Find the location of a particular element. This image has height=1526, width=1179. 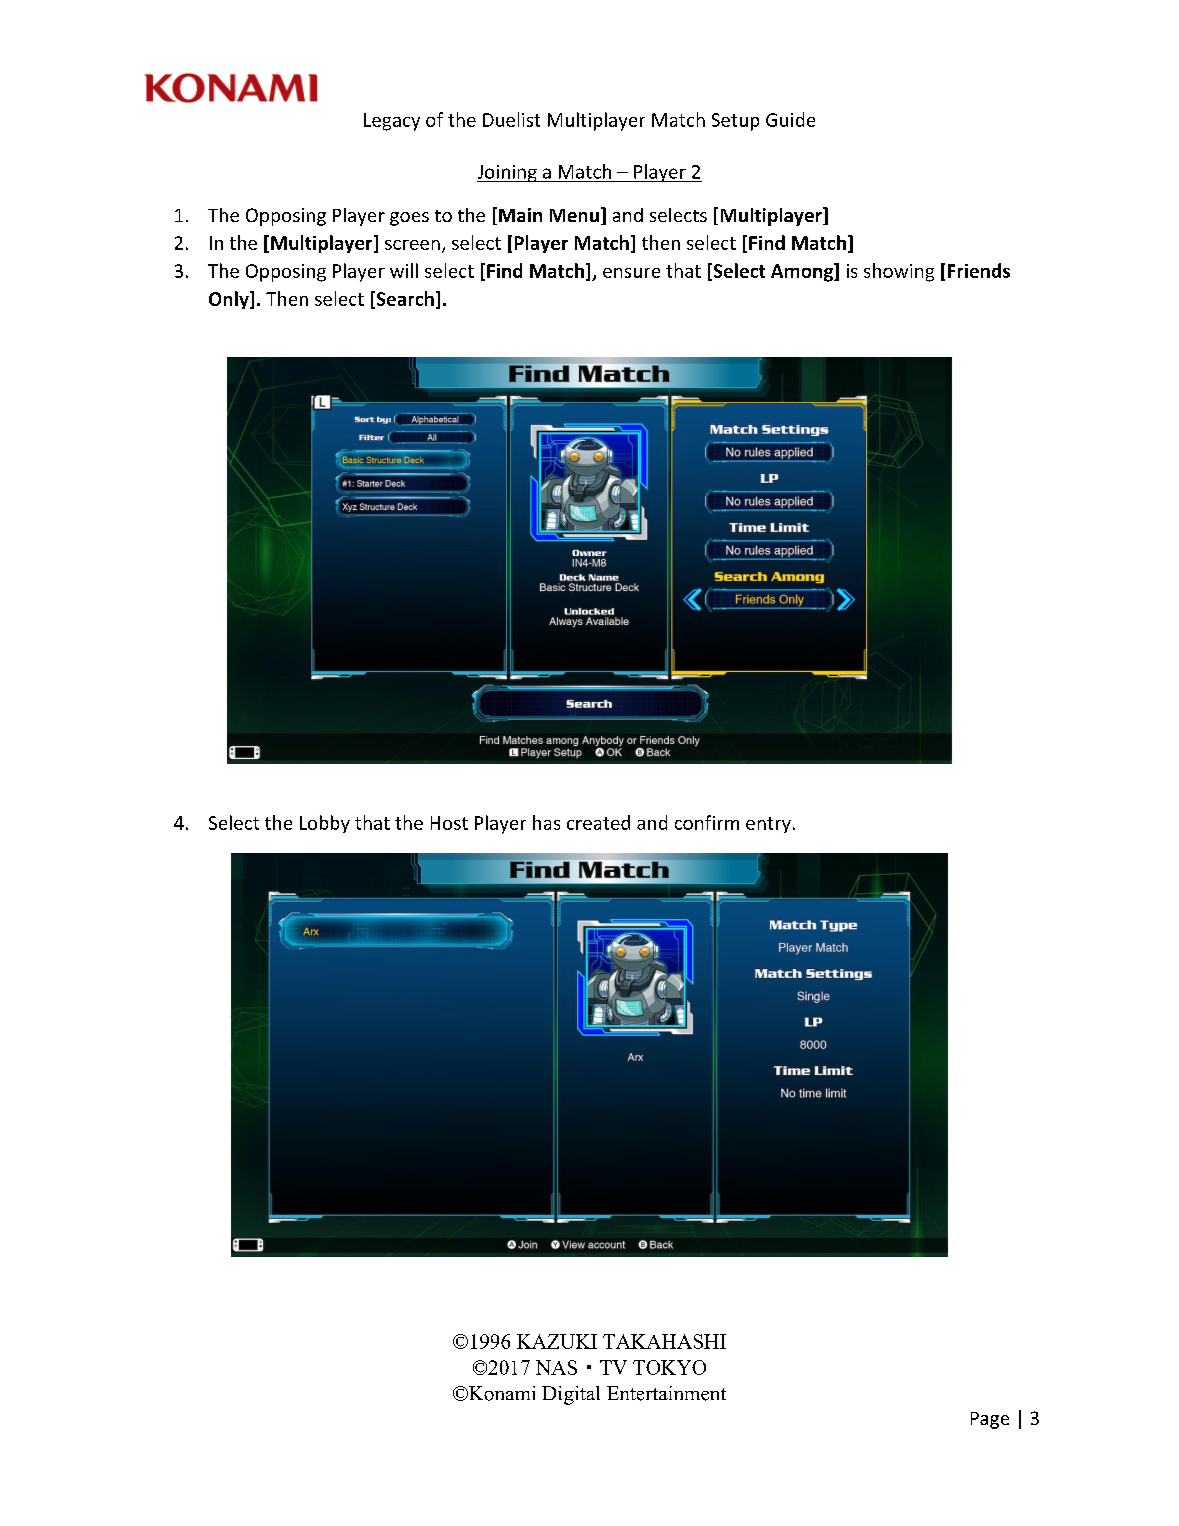

Entertainment is located at coordinates (666, 1393).
